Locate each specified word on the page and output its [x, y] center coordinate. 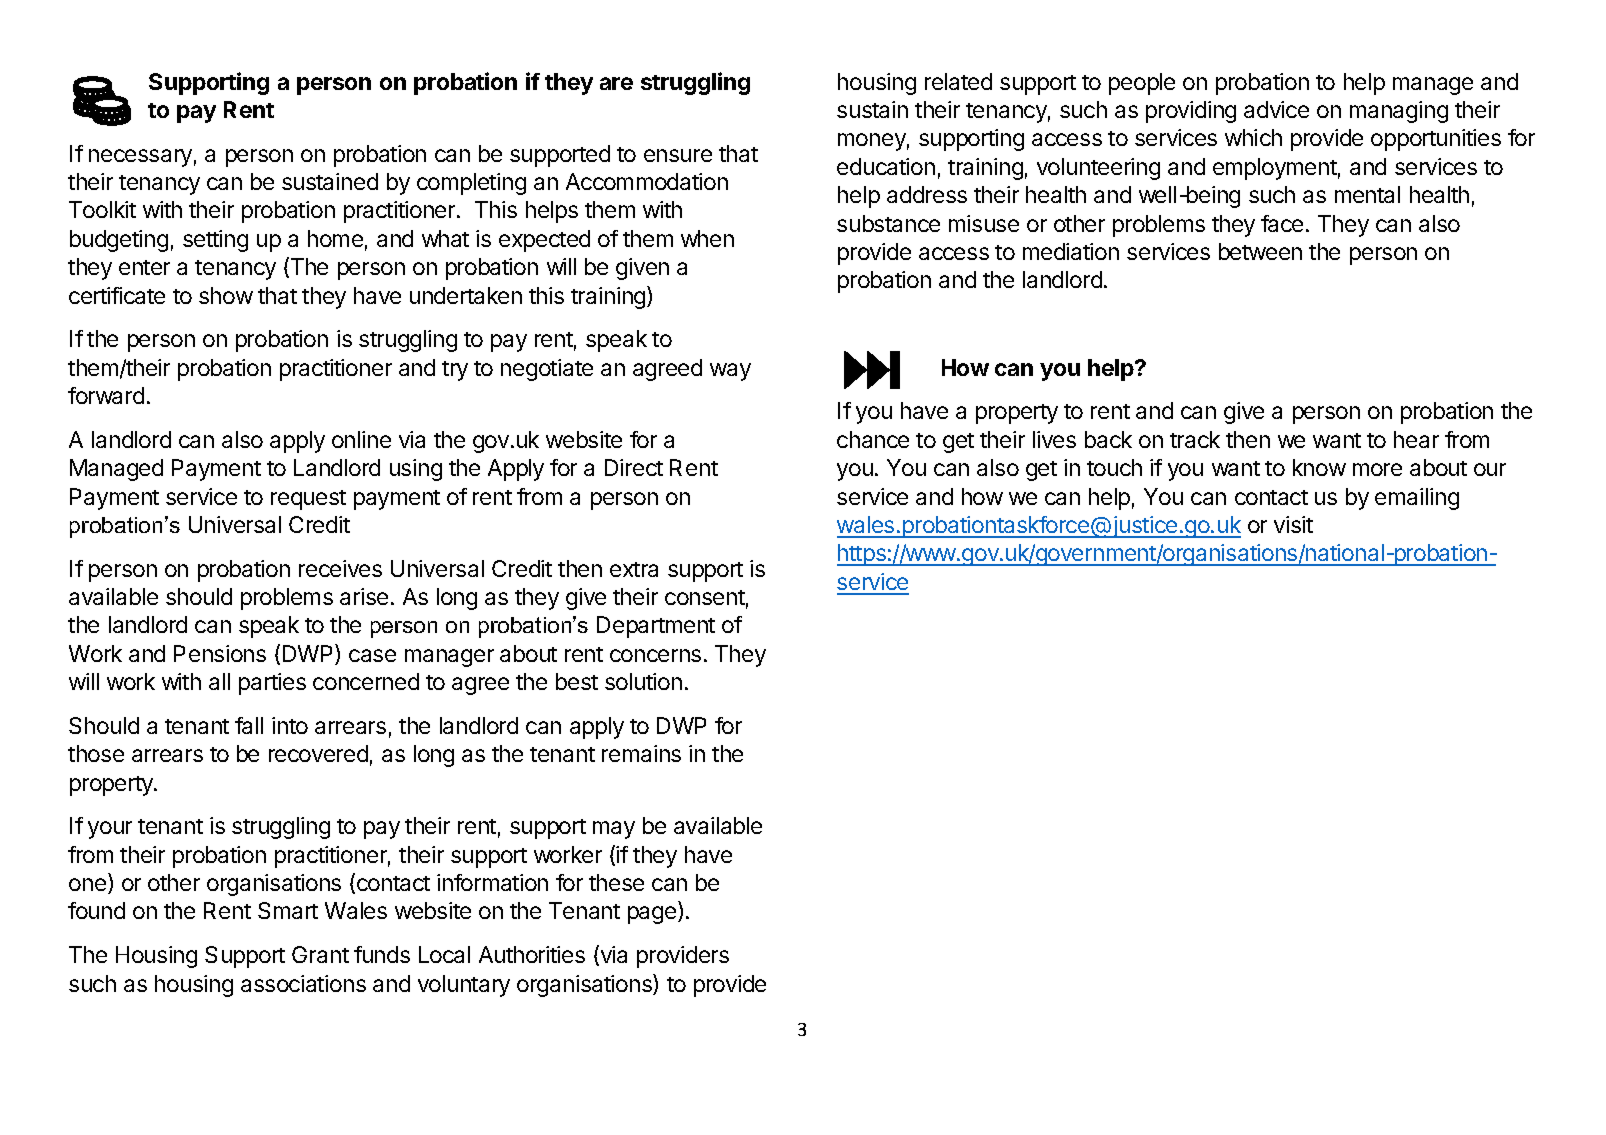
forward [106, 395]
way [730, 372]
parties [272, 684]
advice [1276, 109]
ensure [678, 155]
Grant [320, 954]
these [616, 882]
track [1195, 439]
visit [1293, 524]
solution [643, 681]
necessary [140, 158]
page [653, 915]
